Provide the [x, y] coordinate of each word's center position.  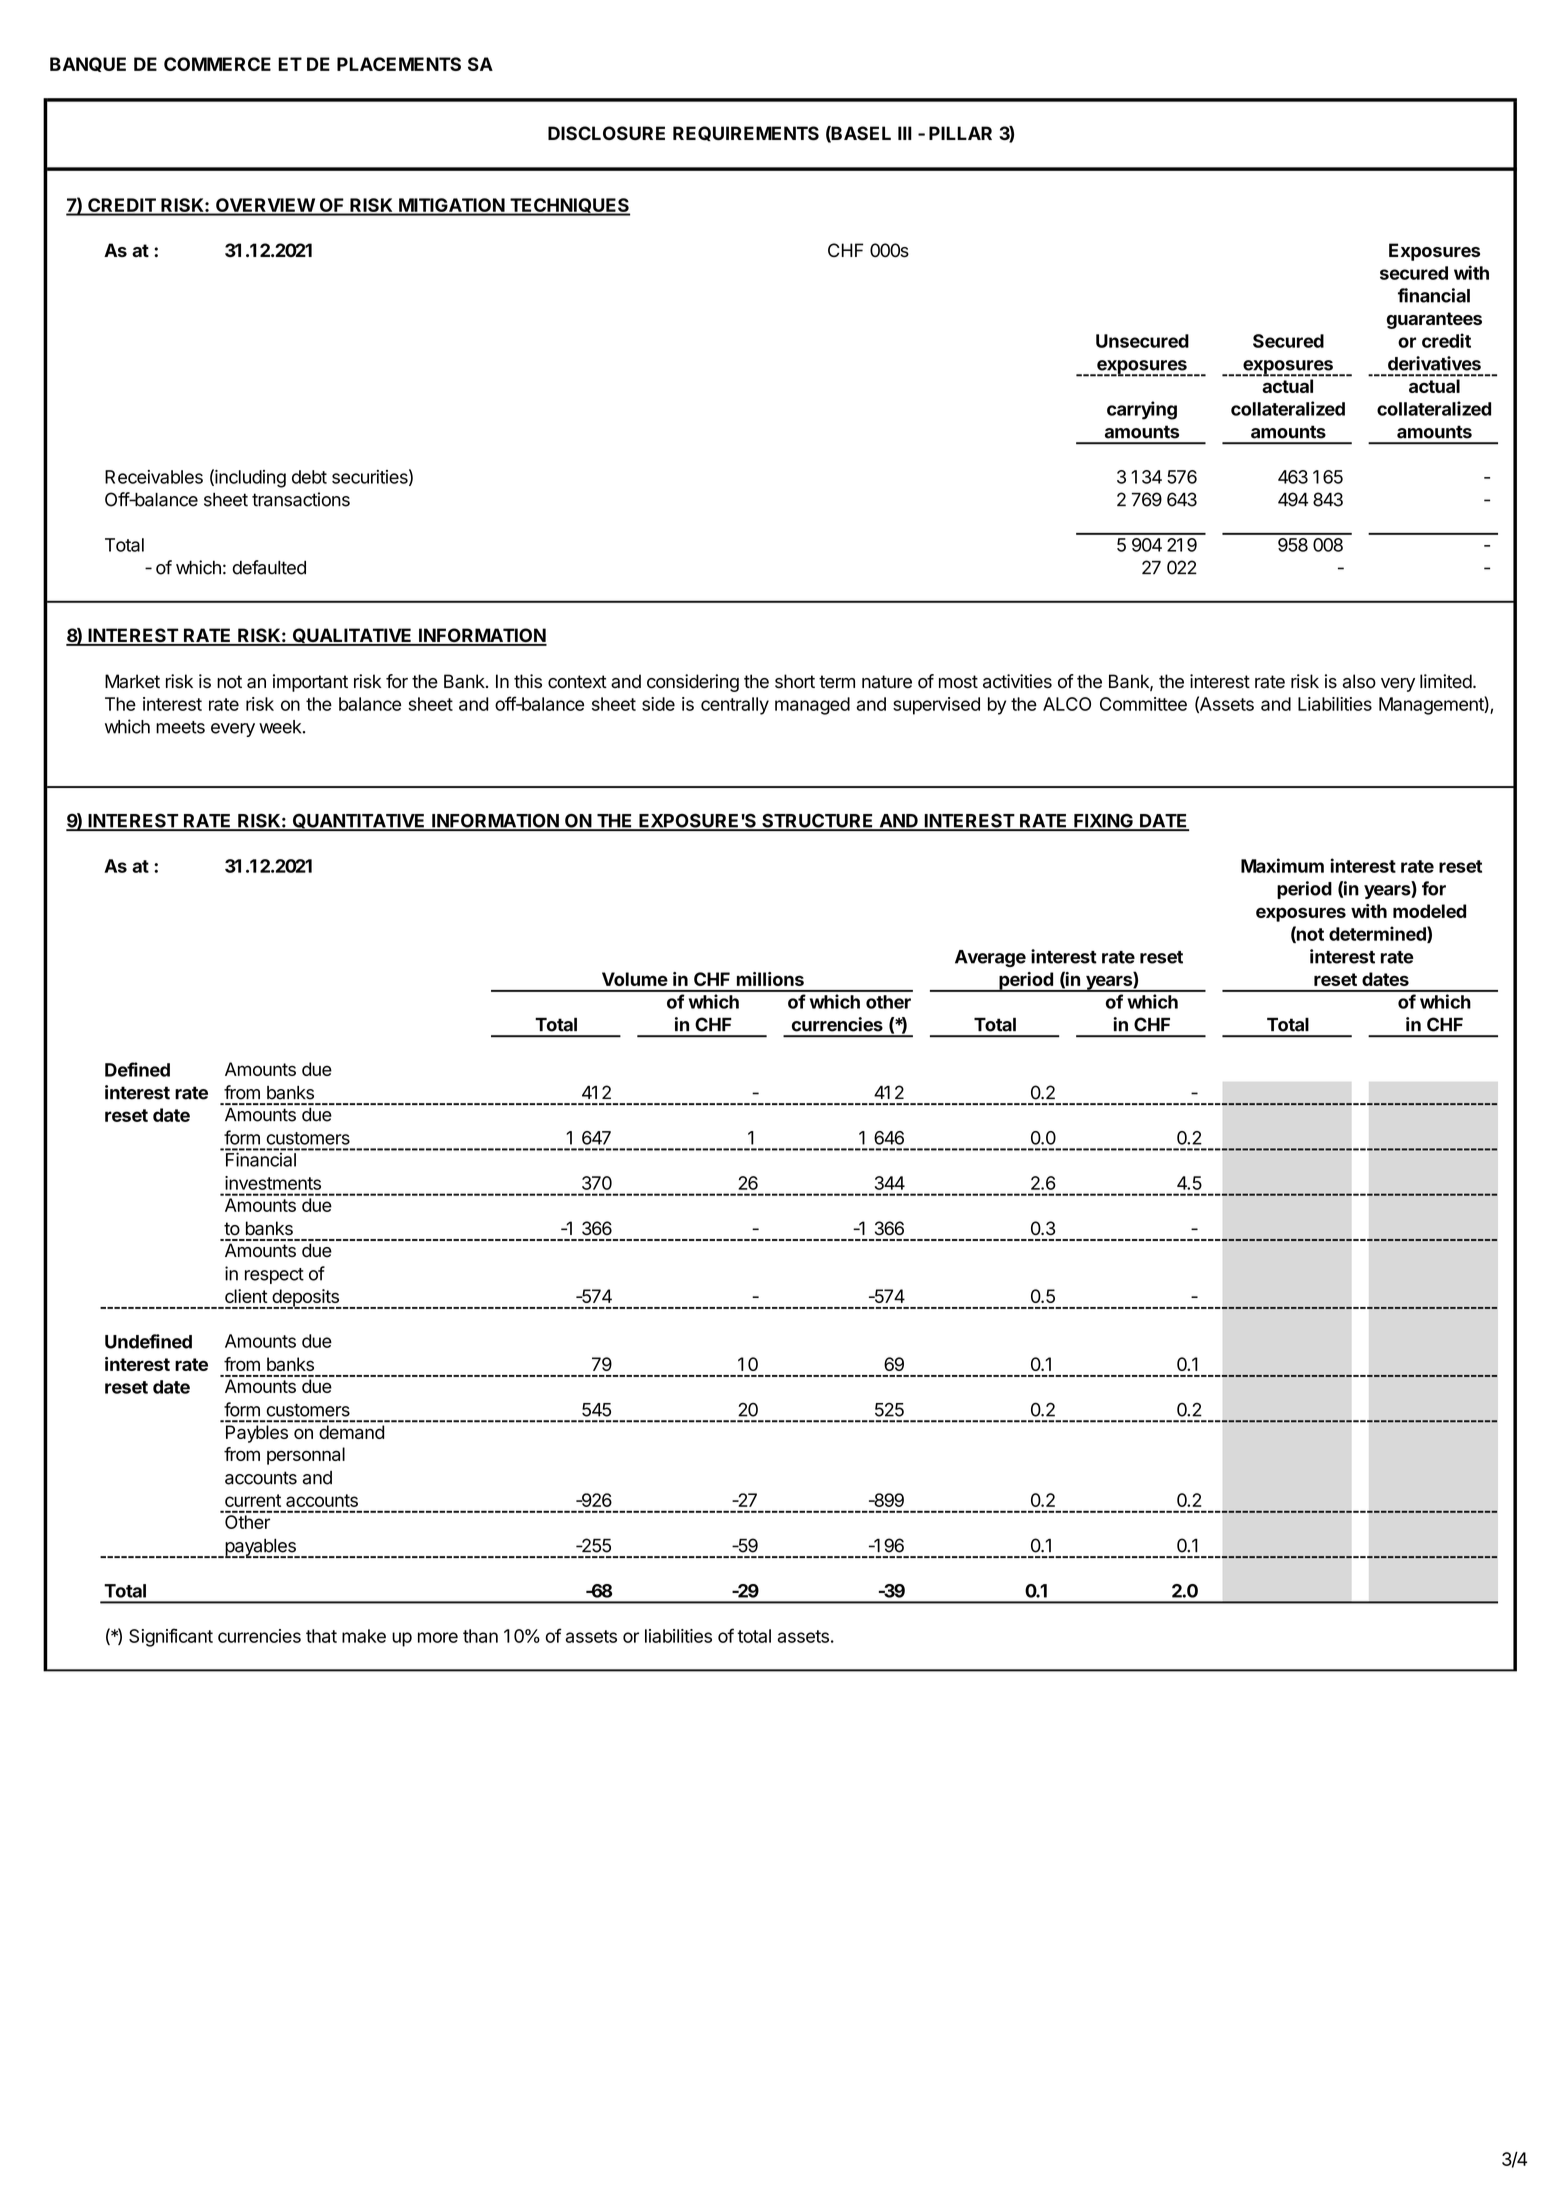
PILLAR [960, 133]
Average [990, 958]
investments [273, 1183]
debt [309, 477]
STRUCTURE [818, 822]
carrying [1142, 410]
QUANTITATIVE [359, 822]
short [795, 681]
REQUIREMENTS [746, 133]
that [321, 1636]
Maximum [1282, 865]
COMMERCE [217, 64]
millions [770, 979]
